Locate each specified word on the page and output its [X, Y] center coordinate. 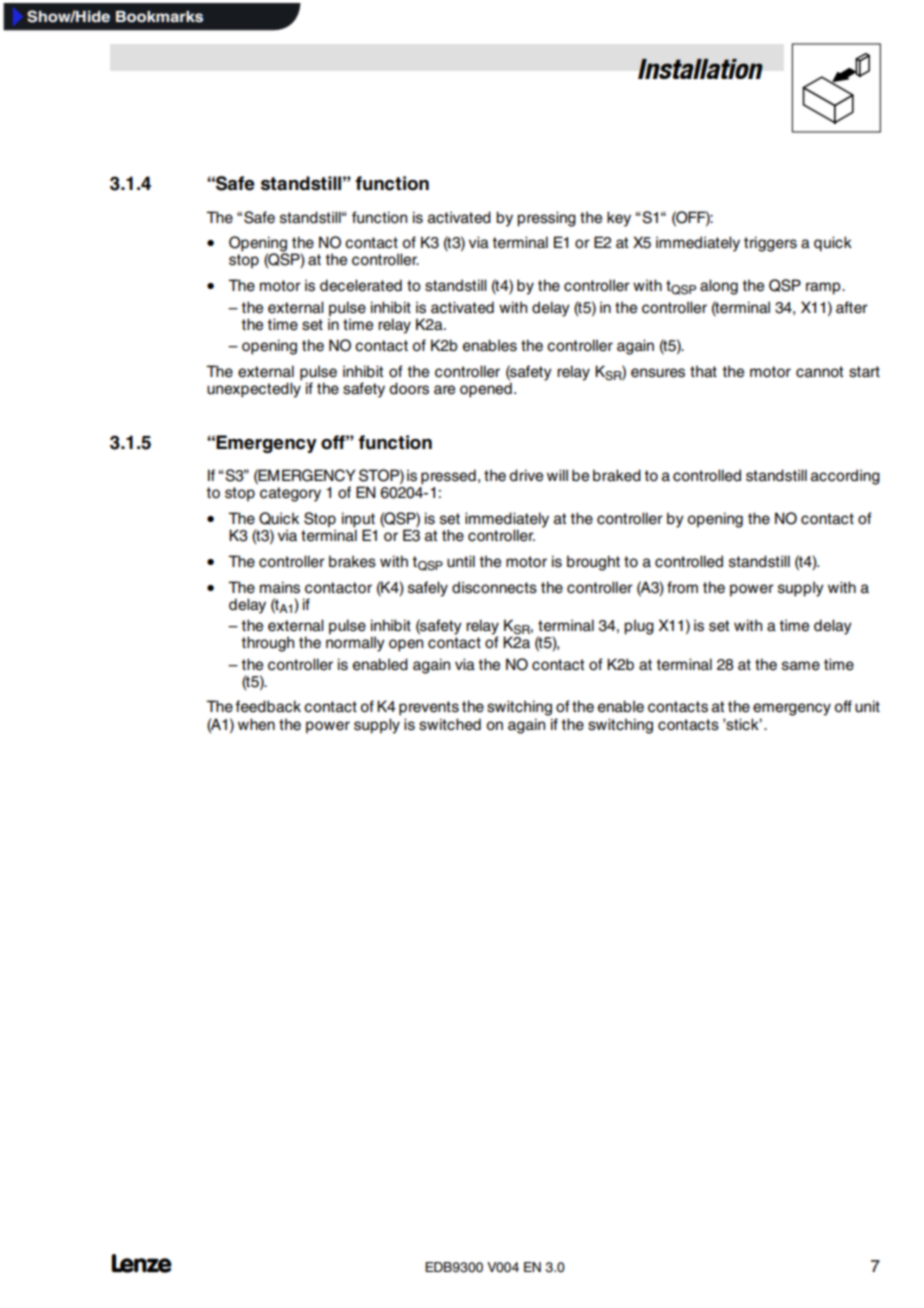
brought [593, 563]
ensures [658, 373]
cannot [819, 372]
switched [450, 724]
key [619, 219]
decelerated [361, 285]
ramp [824, 288]
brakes [352, 561]
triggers [770, 244]
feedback [268, 706]
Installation [700, 69]
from [682, 587]
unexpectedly [254, 389]
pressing [546, 219]
